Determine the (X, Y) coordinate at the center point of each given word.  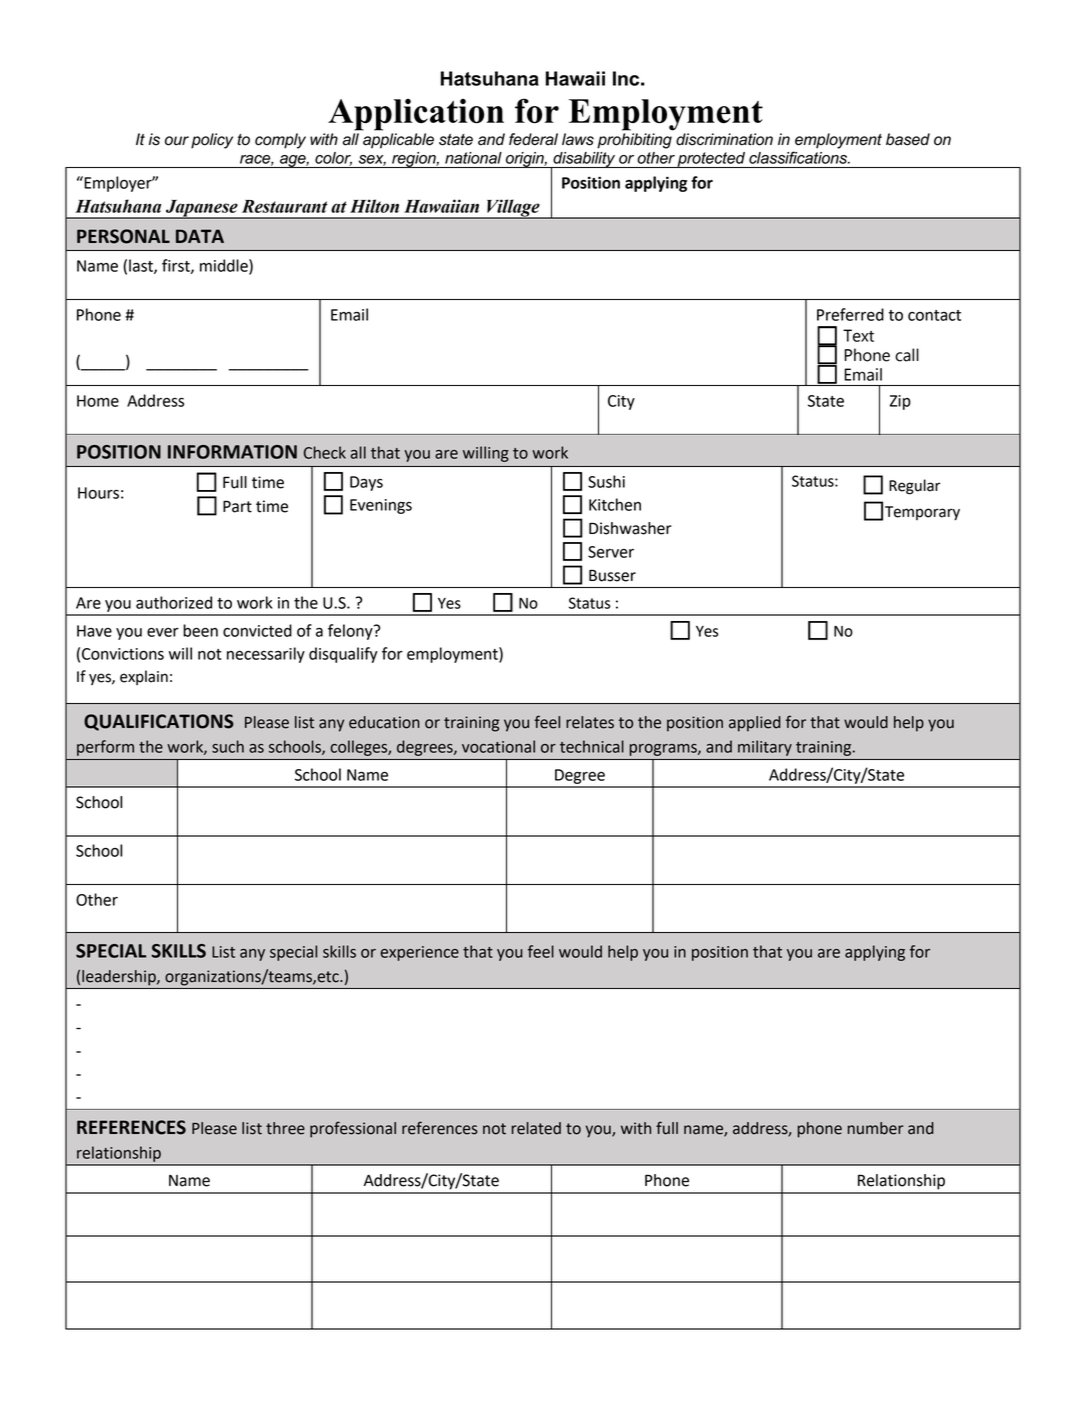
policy (212, 141)
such (228, 746)
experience (420, 953)
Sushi (606, 481)
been (200, 630)
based (908, 139)
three (285, 1128)
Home (98, 401)
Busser (612, 575)
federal (533, 139)
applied (755, 724)
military (765, 748)
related (536, 1128)
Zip (900, 402)
